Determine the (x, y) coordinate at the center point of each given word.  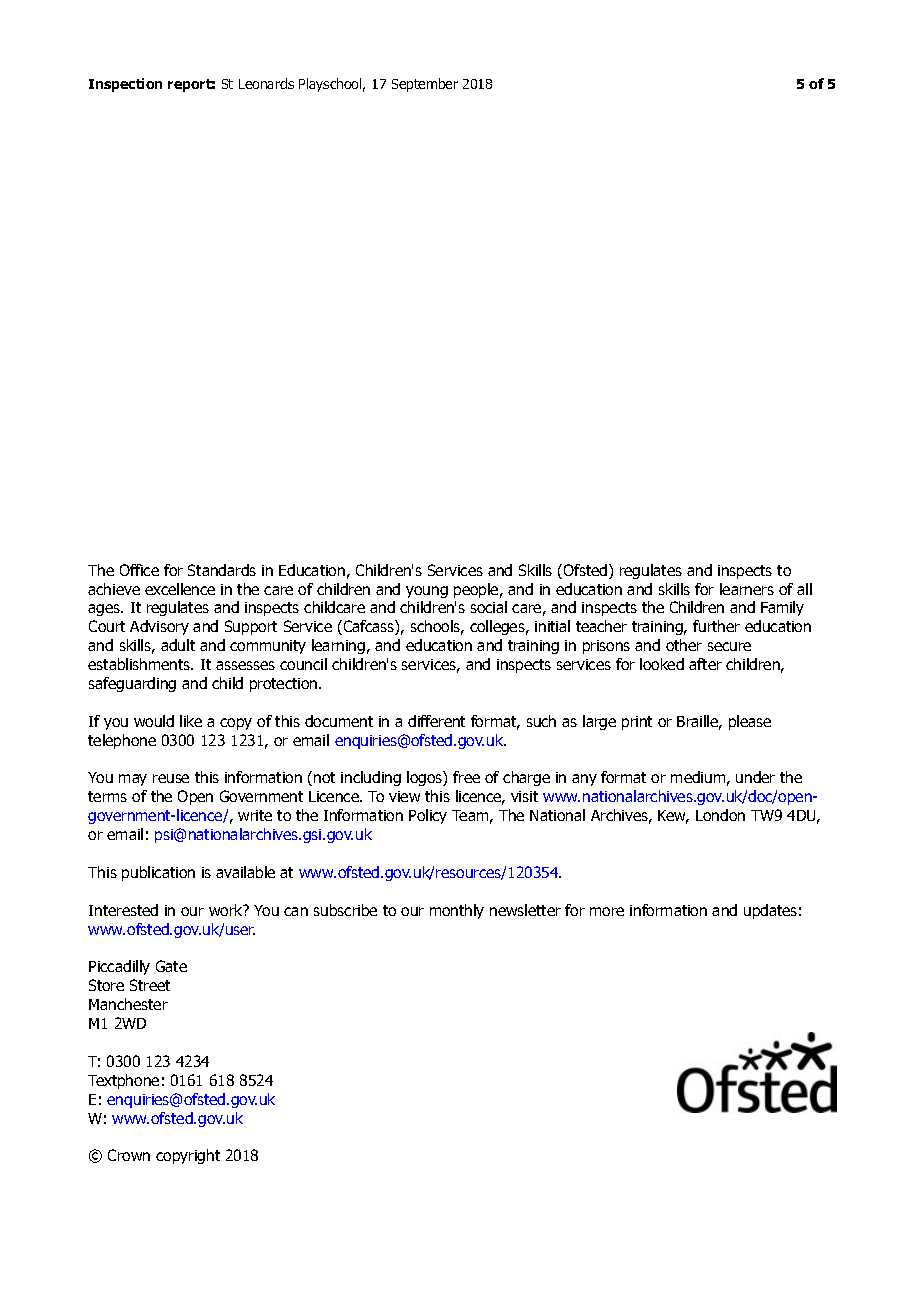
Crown (129, 1155)
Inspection (125, 85)
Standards (222, 570)
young (427, 592)
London (720, 815)
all (804, 589)
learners (747, 589)
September (425, 85)
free (466, 777)
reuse (171, 778)
